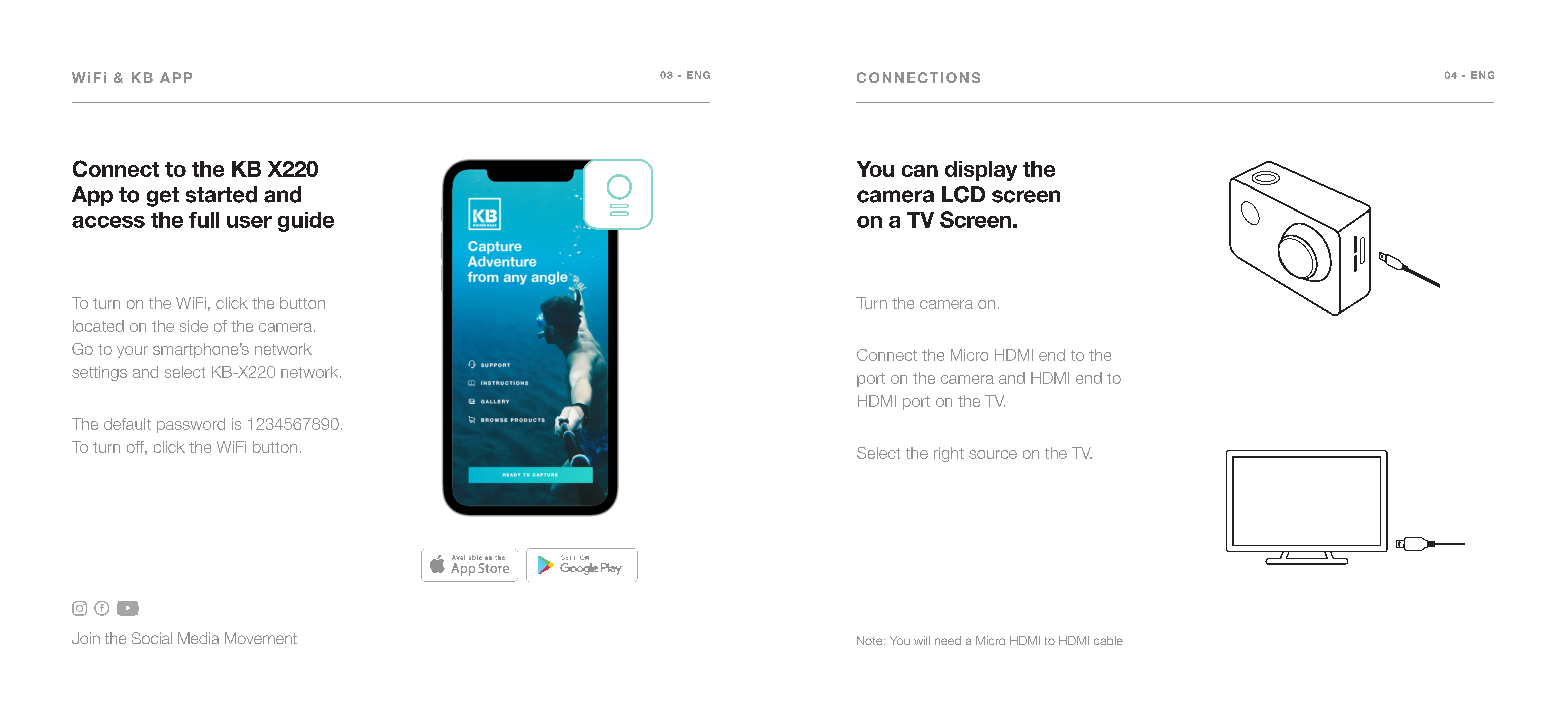 The image size is (1568, 718). Describe the element at coordinates (920, 171) in the screenshot. I see `can` at that location.
